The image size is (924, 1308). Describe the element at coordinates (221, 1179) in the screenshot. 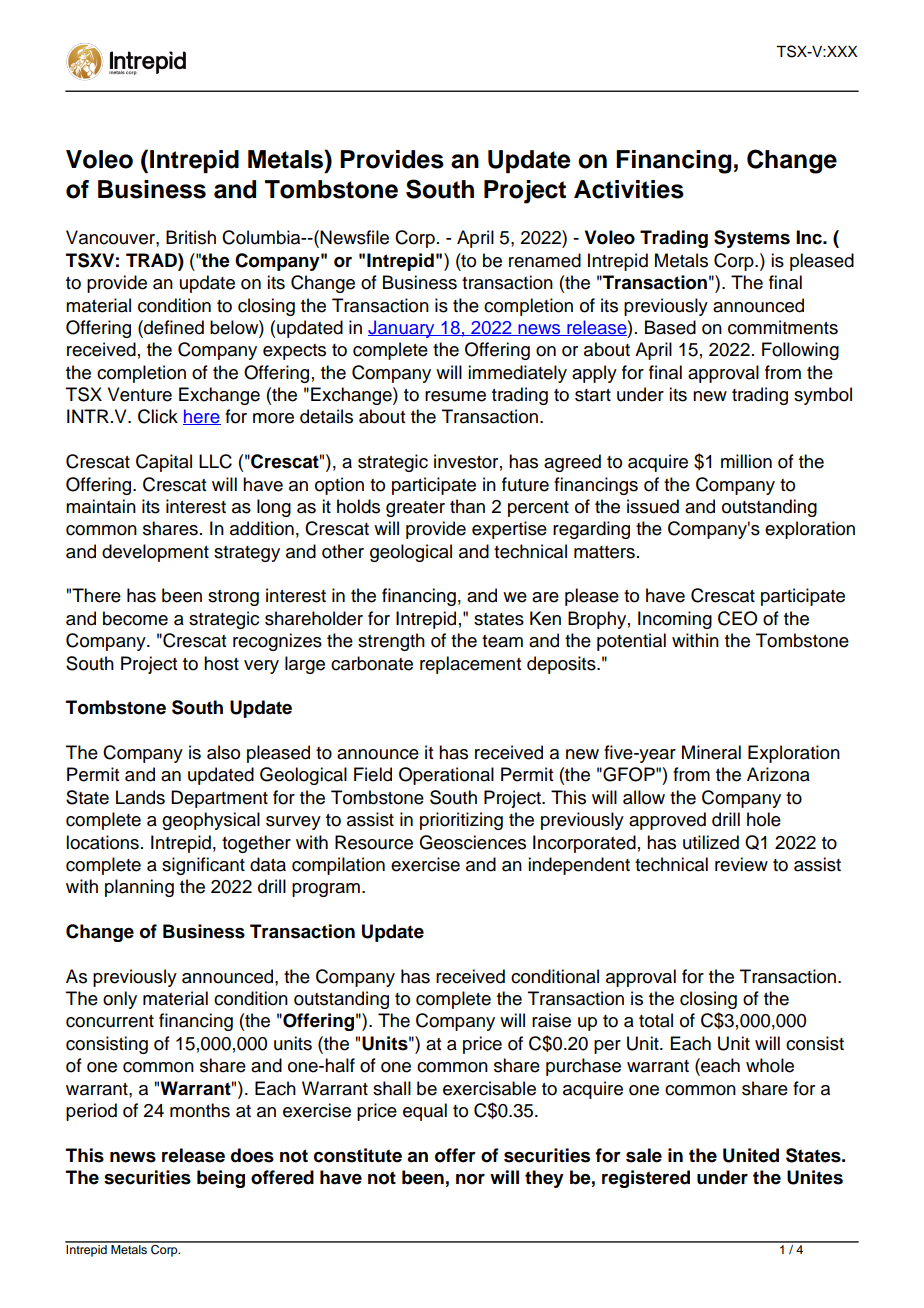

I see `being` at that location.
